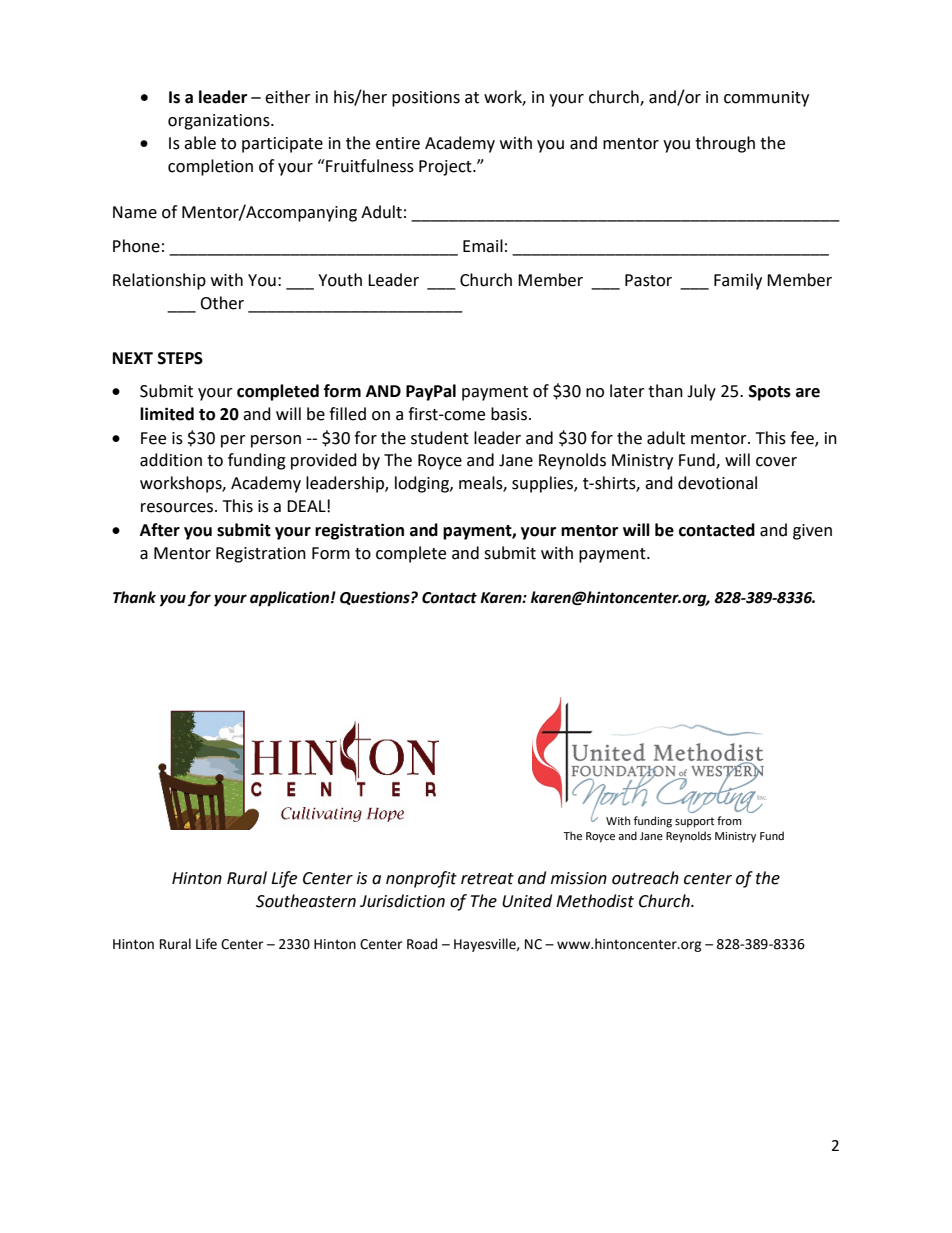  I want to click on resources, so click(178, 508).
